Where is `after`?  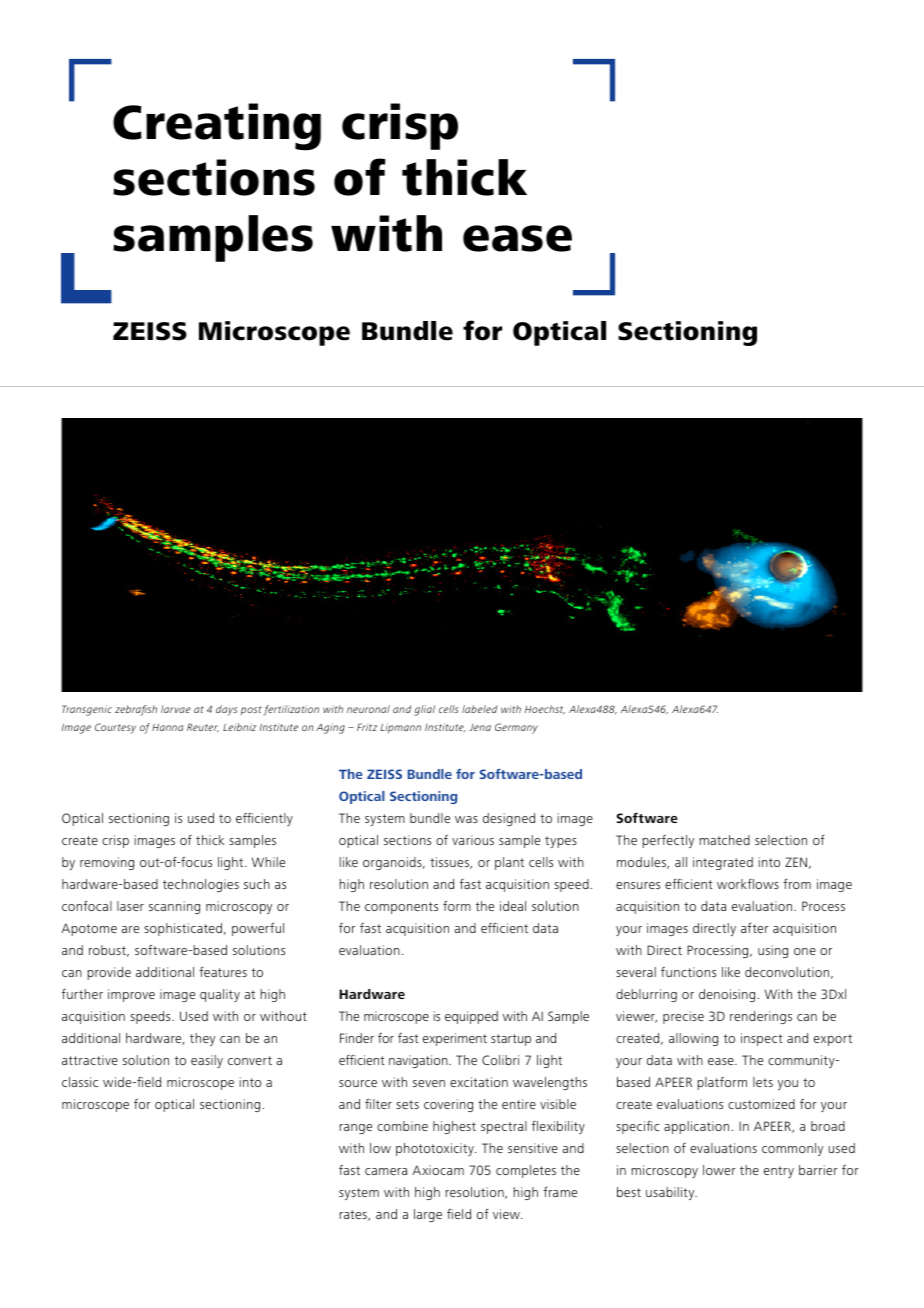 after is located at coordinates (755, 928).
